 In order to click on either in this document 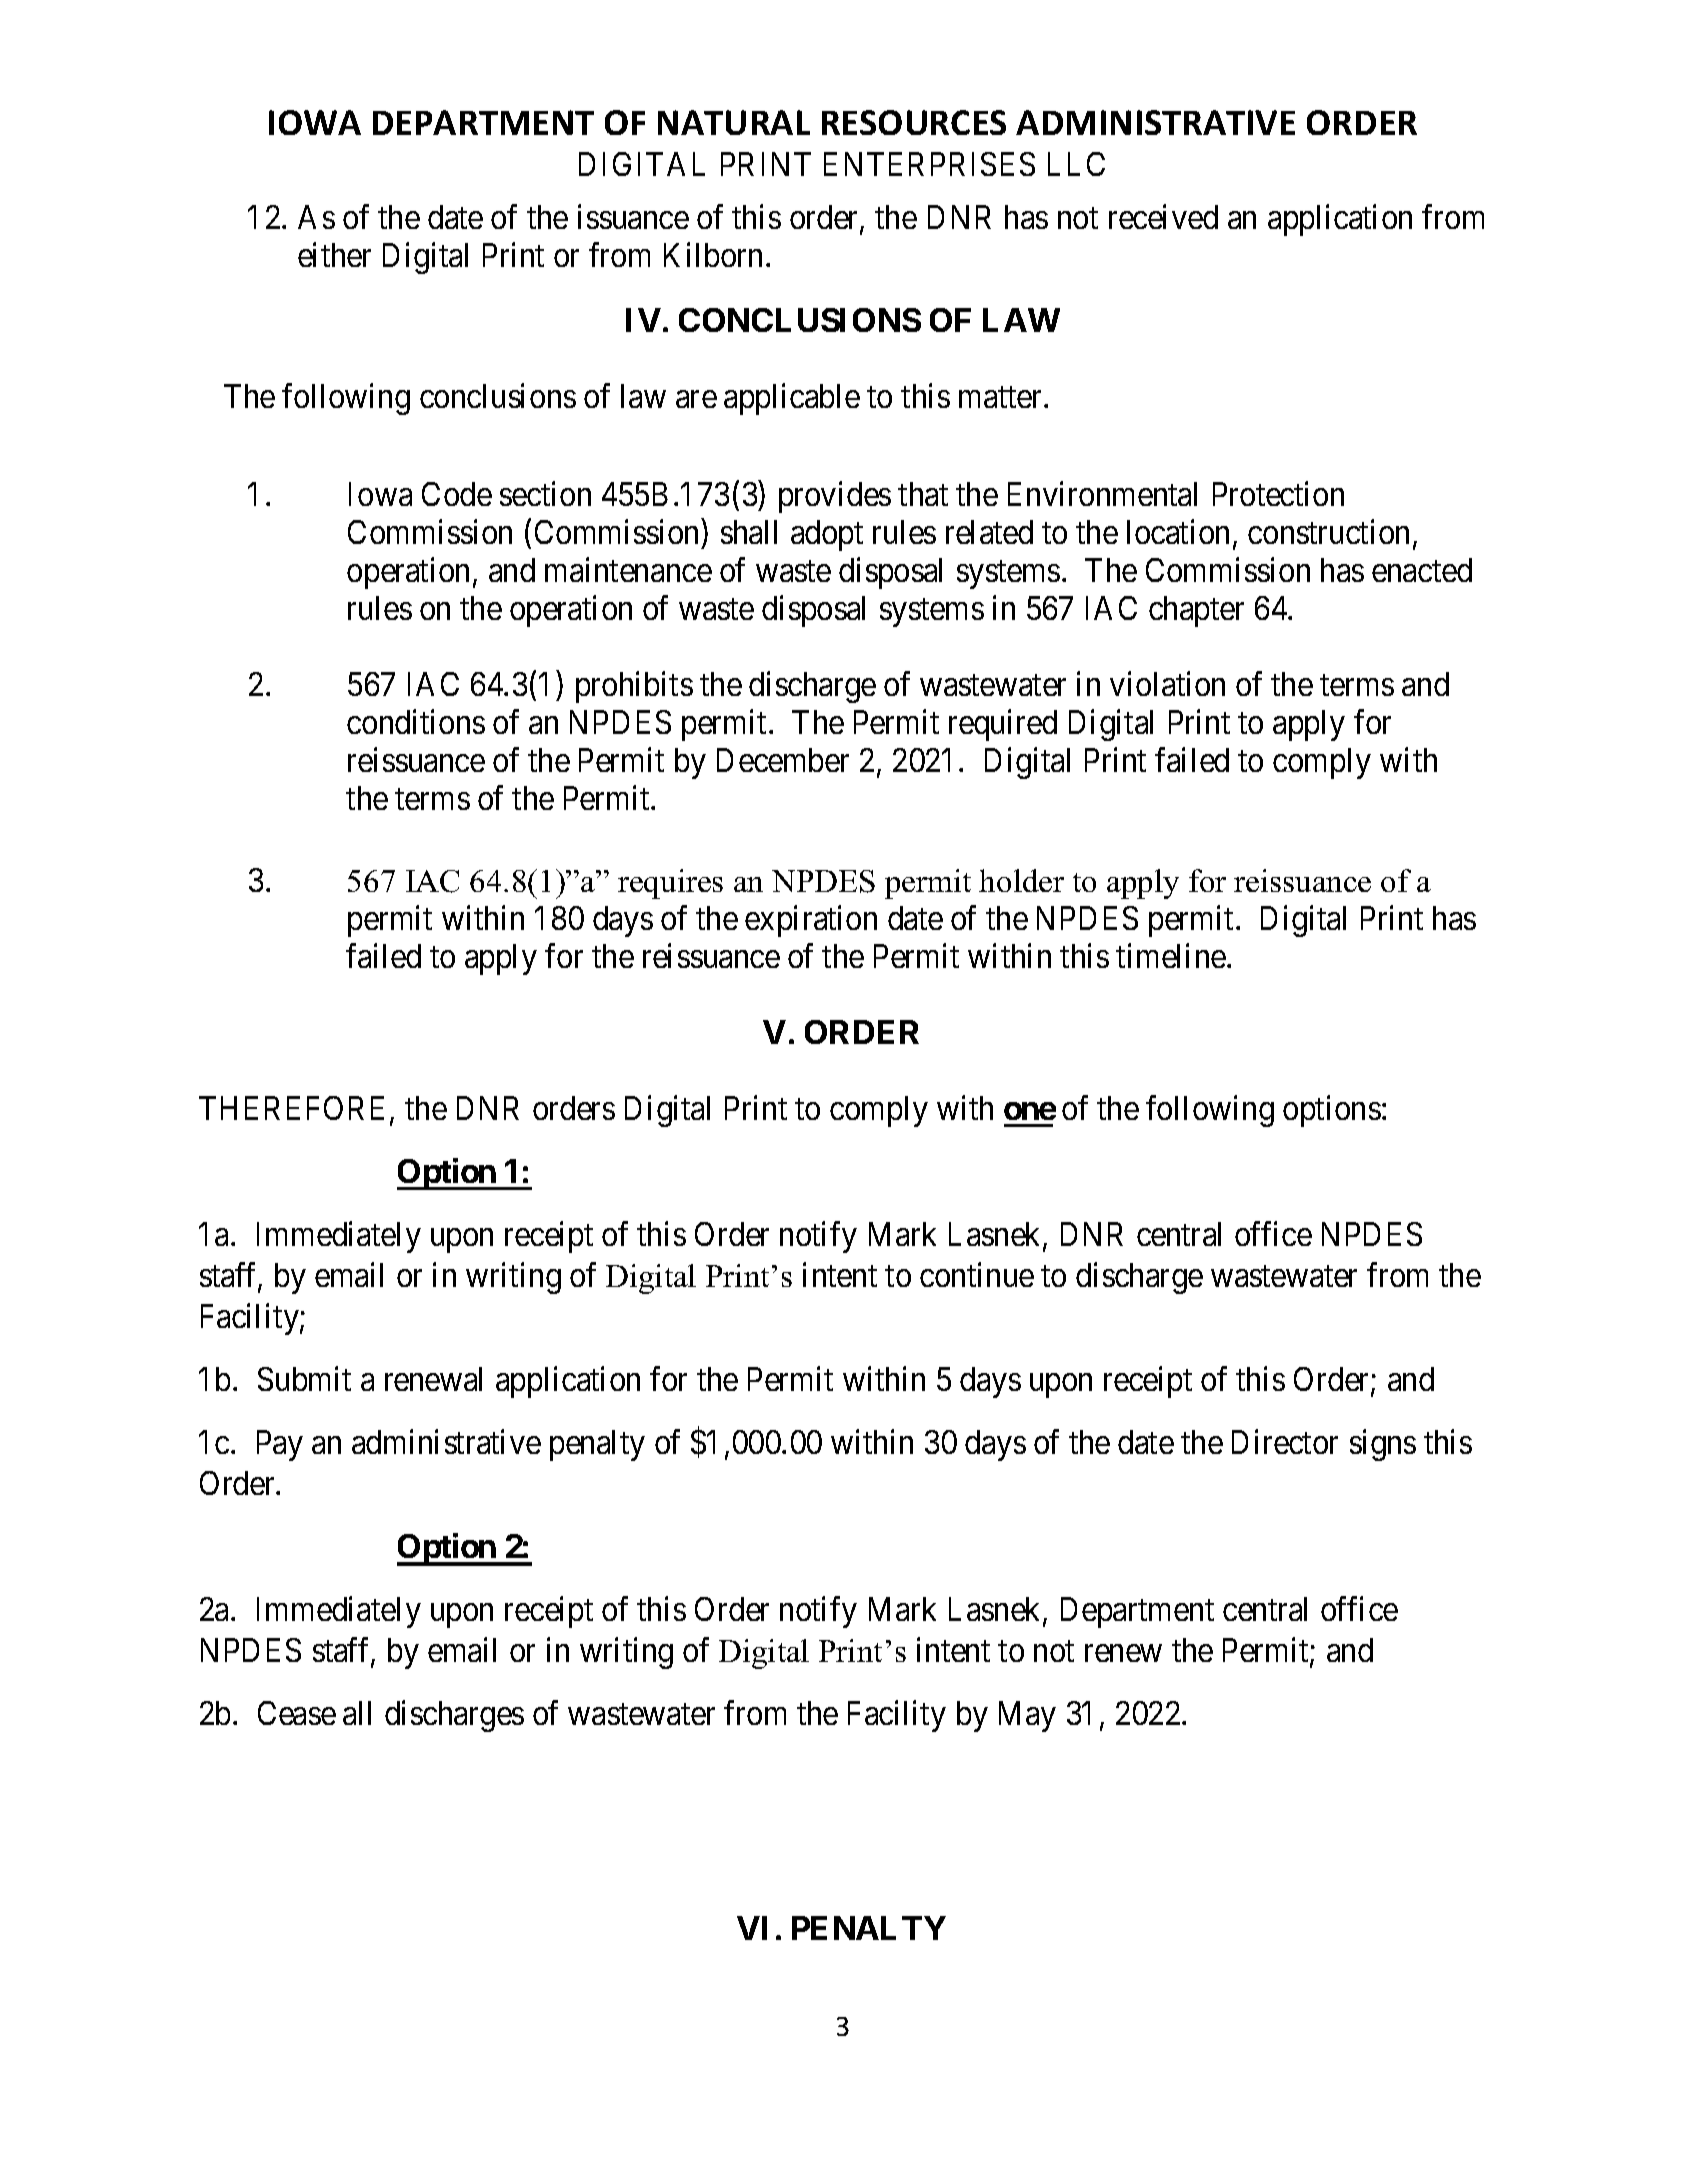, I will do `click(334, 254)`.
